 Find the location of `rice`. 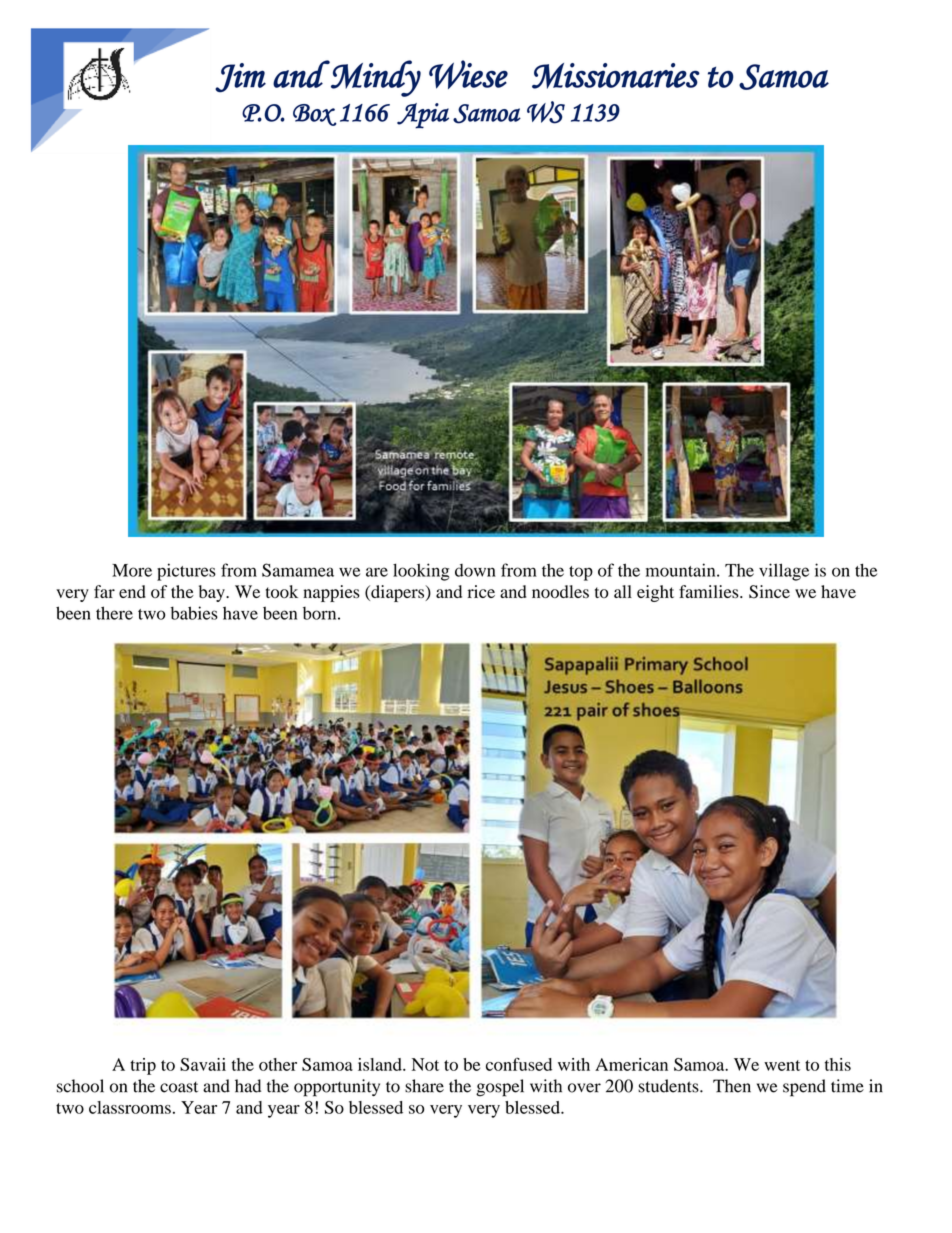

rice is located at coordinates (481, 591).
